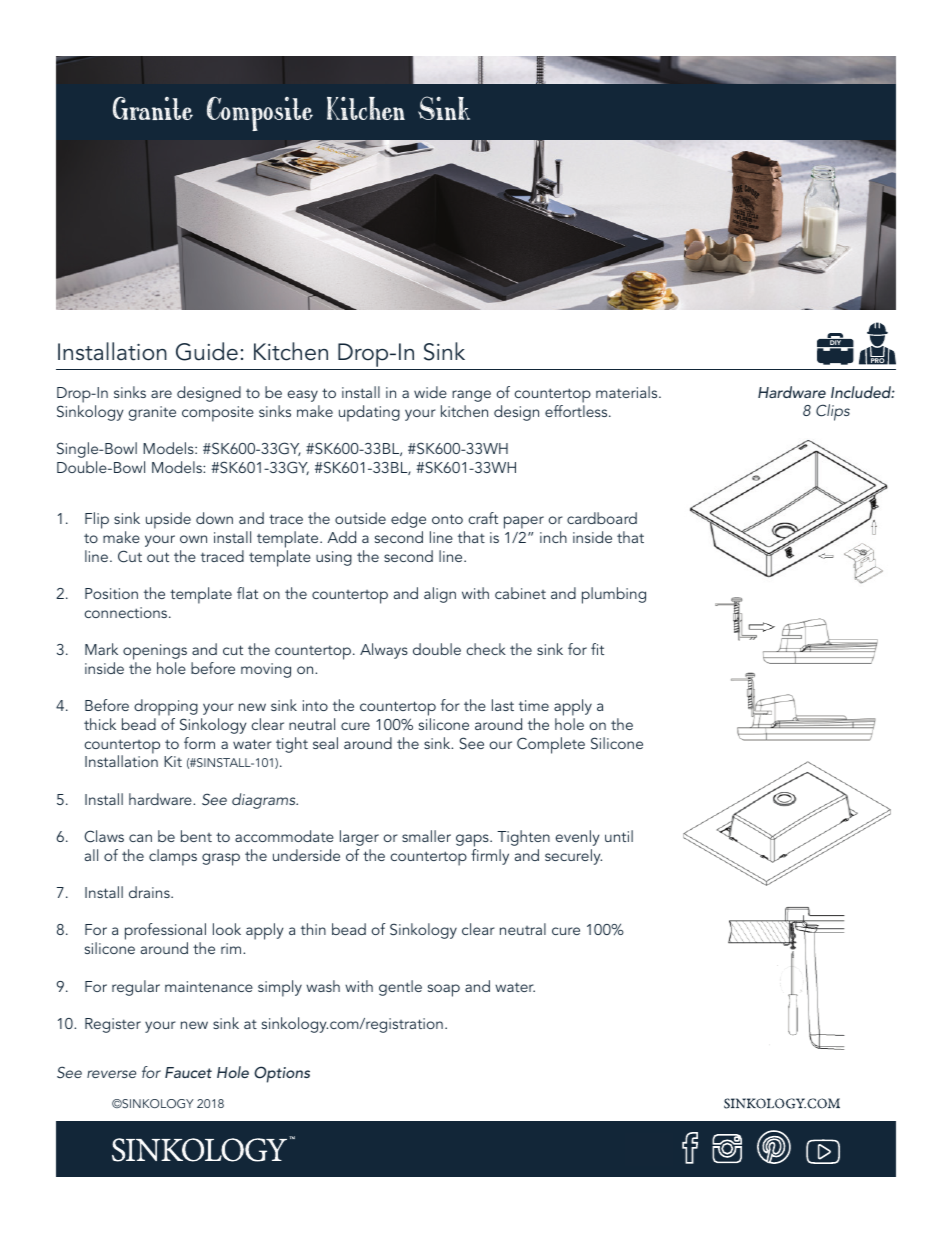  What do you see at coordinates (471, 396) in the image?
I see `range` at bounding box center [471, 396].
